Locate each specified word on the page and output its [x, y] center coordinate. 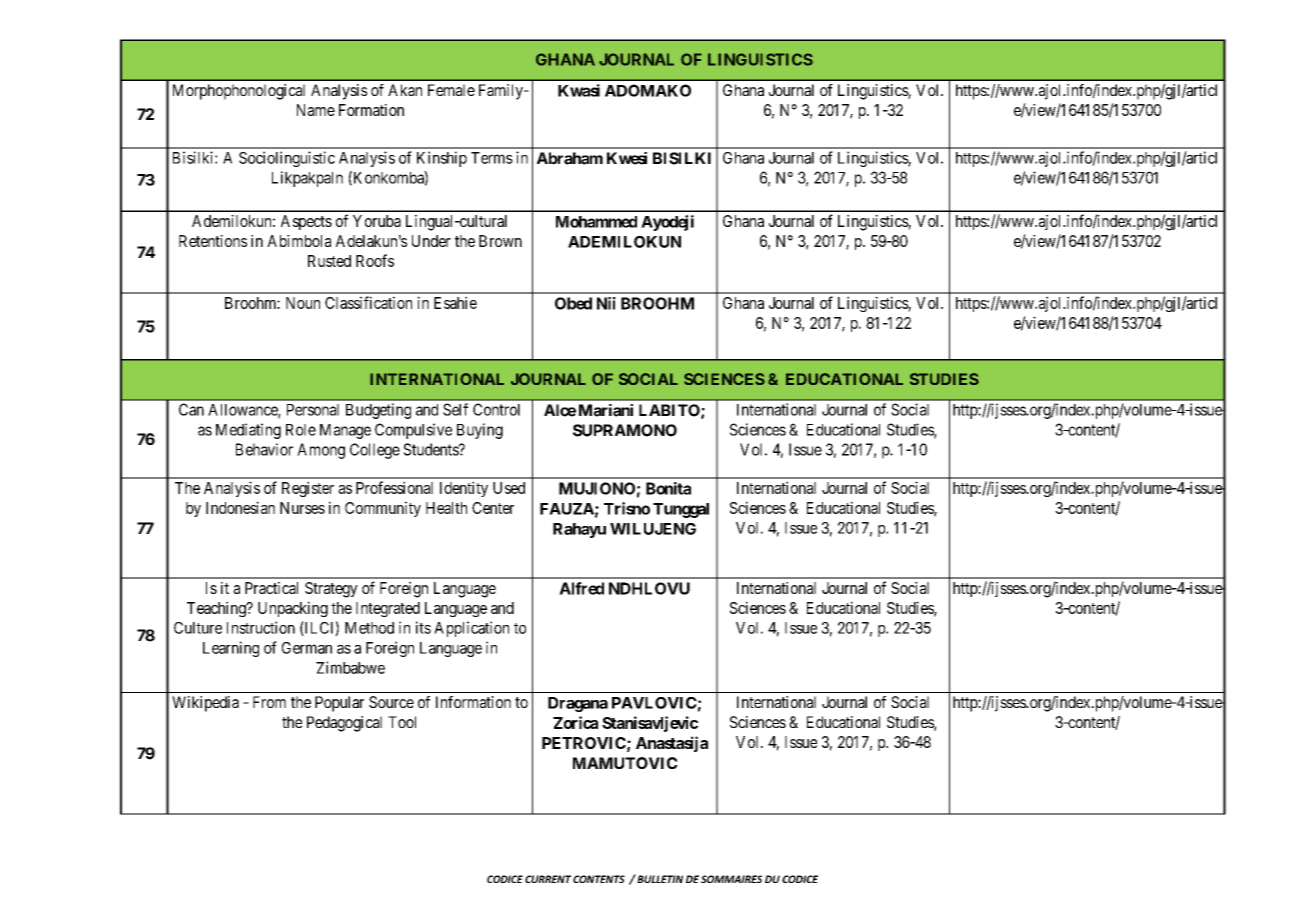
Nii [606, 303]
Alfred [581, 588]
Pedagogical [344, 724]
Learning [231, 649]
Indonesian [240, 507]
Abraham [570, 158]
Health [446, 508]
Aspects [306, 222]
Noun [303, 303]
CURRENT [548, 879]
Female [451, 90]
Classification [368, 302]
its [423, 627]
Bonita [668, 488]
